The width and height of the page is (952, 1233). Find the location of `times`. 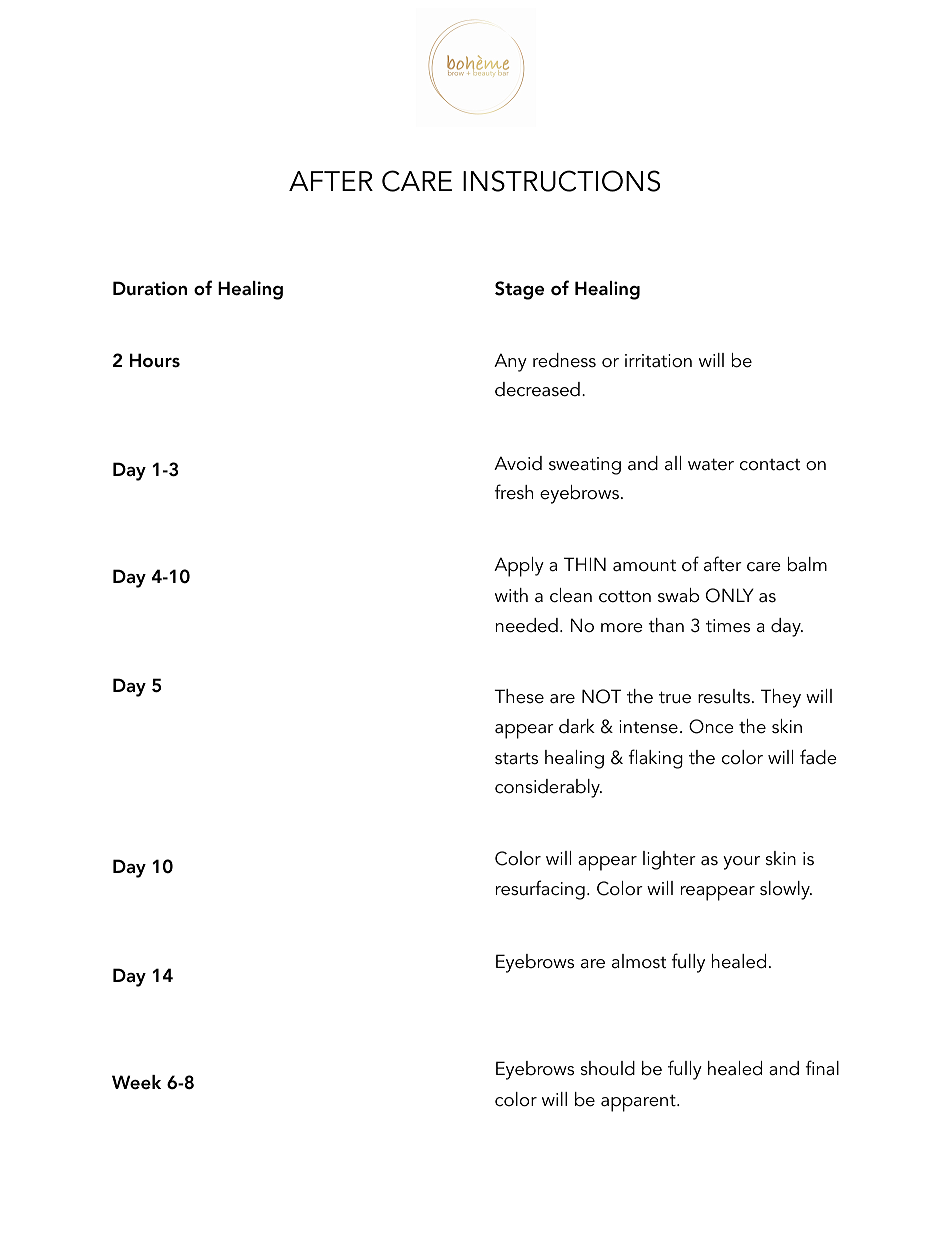

times is located at coordinates (728, 626).
